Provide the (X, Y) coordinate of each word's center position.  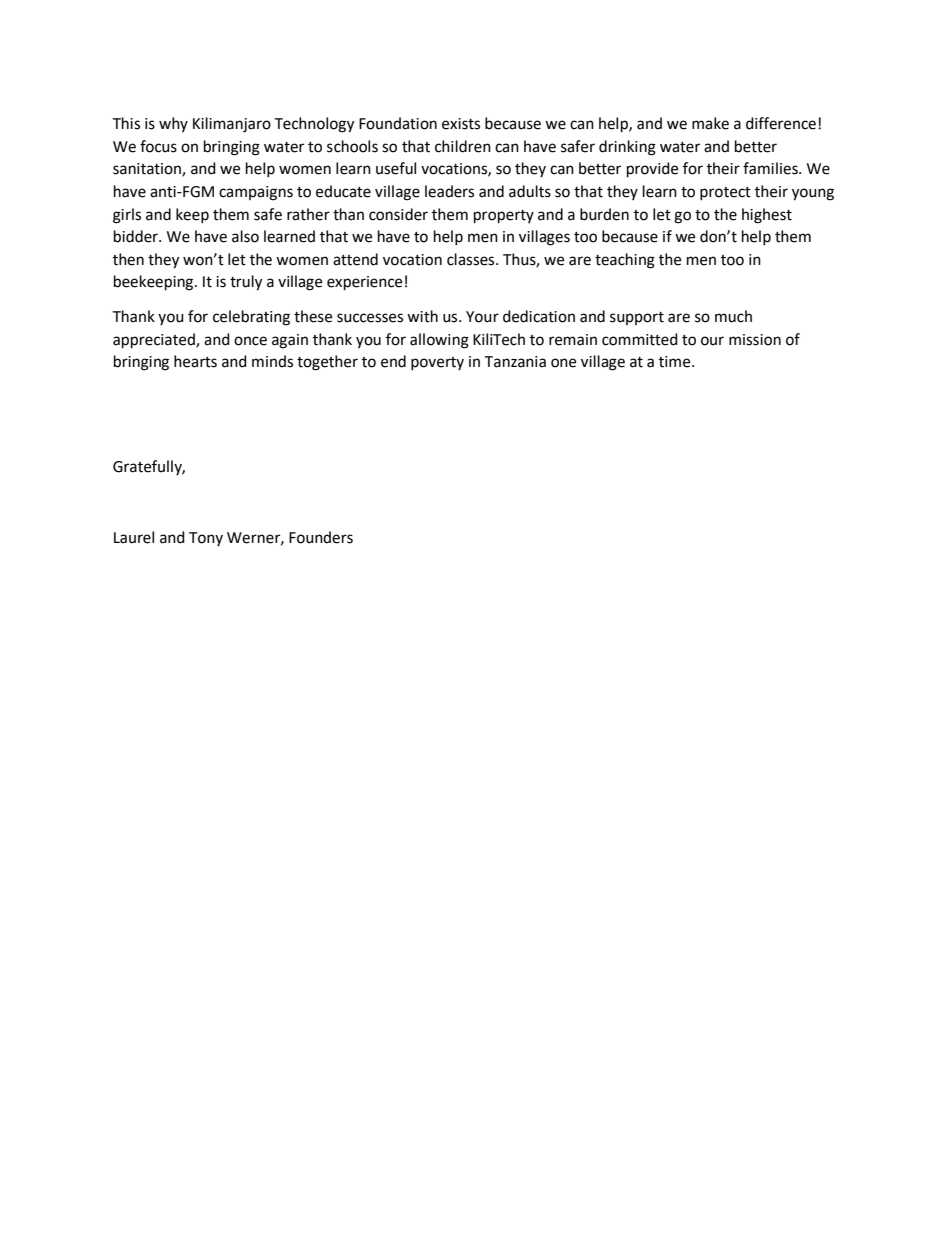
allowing (439, 341)
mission (755, 340)
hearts (195, 361)
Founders (321, 537)
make (710, 123)
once (250, 341)
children (463, 146)
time (676, 362)
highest (767, 216)
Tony (206, 539)
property (504, 217)
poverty (437, 363)
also (245, 236)
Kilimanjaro (232, 125)
